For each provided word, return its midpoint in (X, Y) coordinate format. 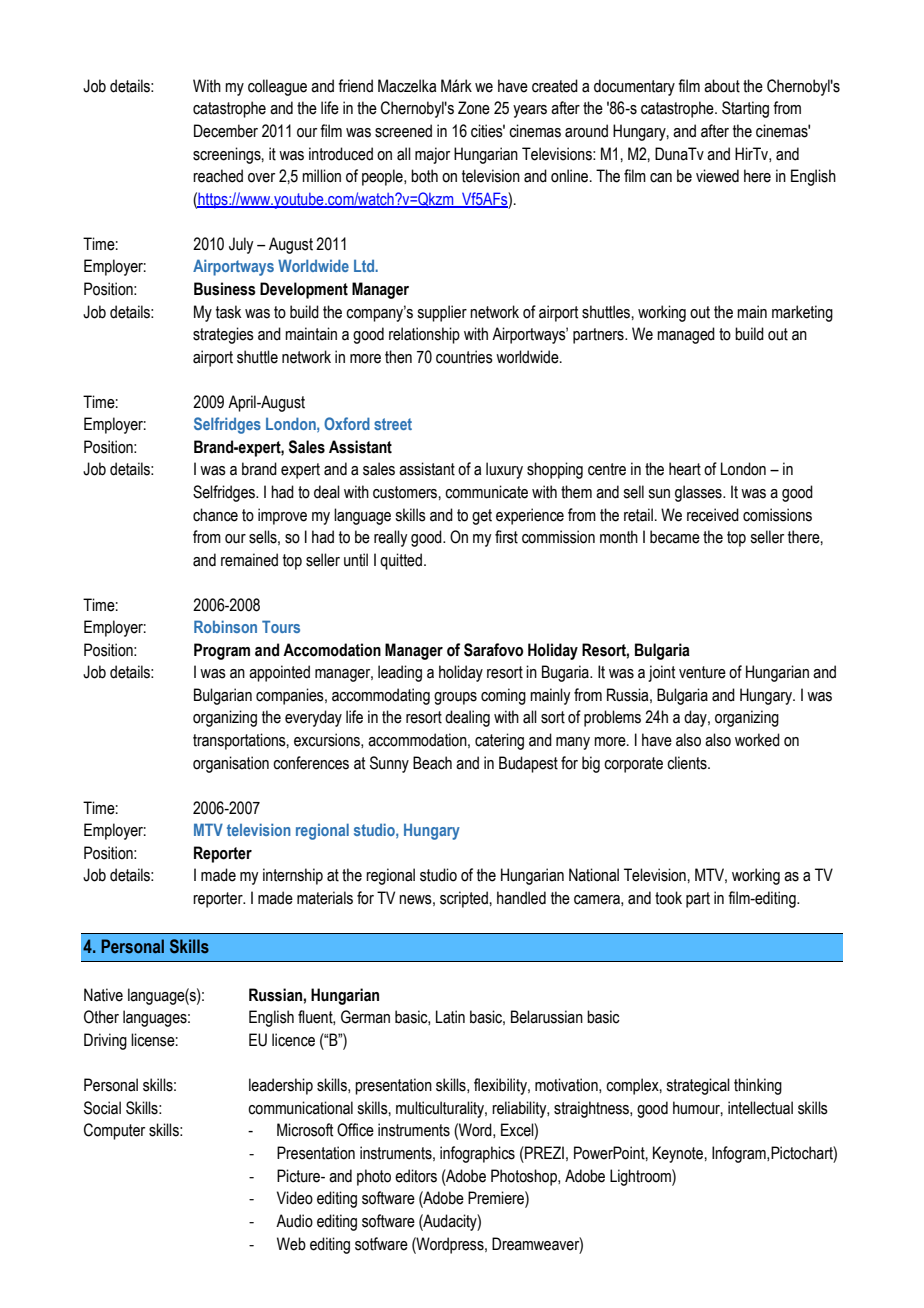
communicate (486, 492)
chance (215, 515)
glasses (699, 493)
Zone (474, 108)
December (226, 131)
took (668, 898)
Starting (745, 109)
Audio (294, 1221)
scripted (465, 899)
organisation (231, 764)
